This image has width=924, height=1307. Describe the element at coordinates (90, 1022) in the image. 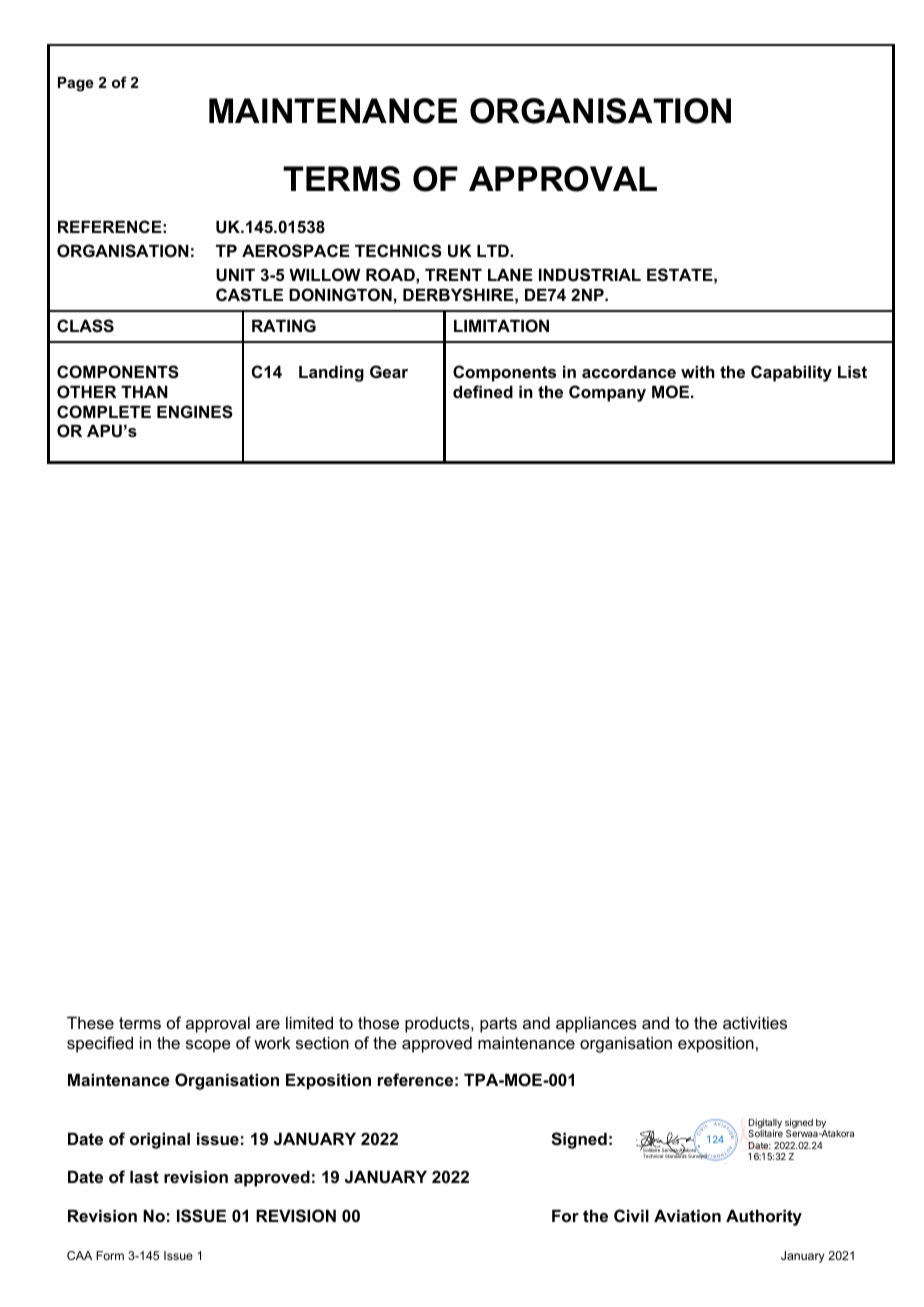

I see `These` at that location.
